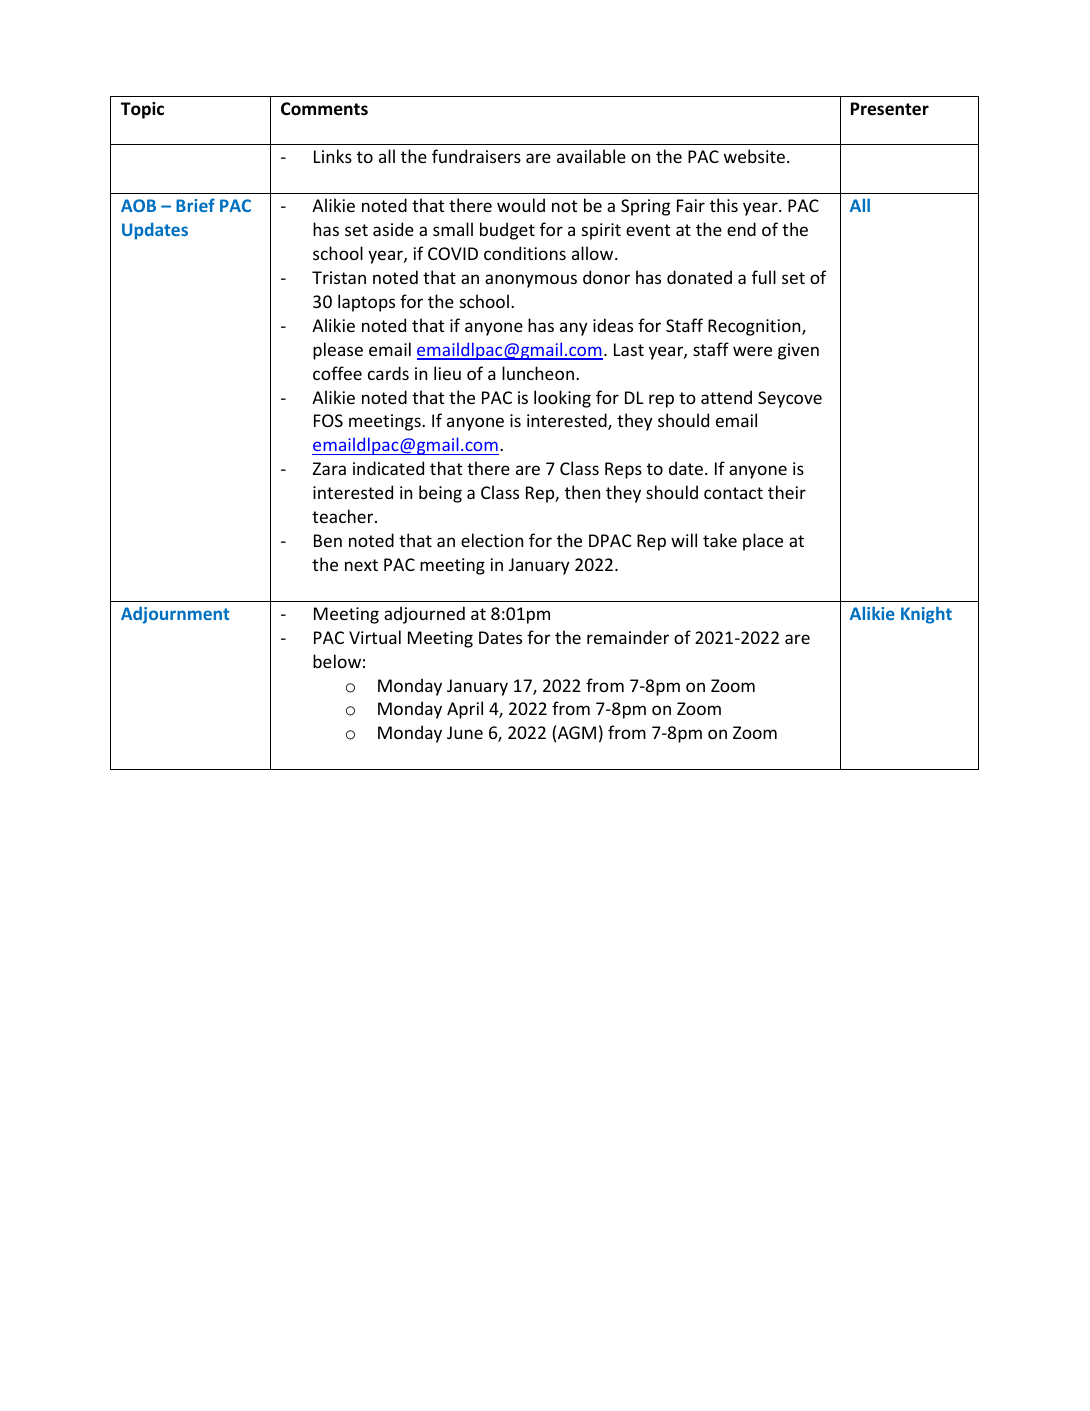 Image resolution: width=1090 pixels, height=1411 pixels. What do you see at coordinates (328, 420) in the document?
I see `FOS` at bounding box center [328, 420].
